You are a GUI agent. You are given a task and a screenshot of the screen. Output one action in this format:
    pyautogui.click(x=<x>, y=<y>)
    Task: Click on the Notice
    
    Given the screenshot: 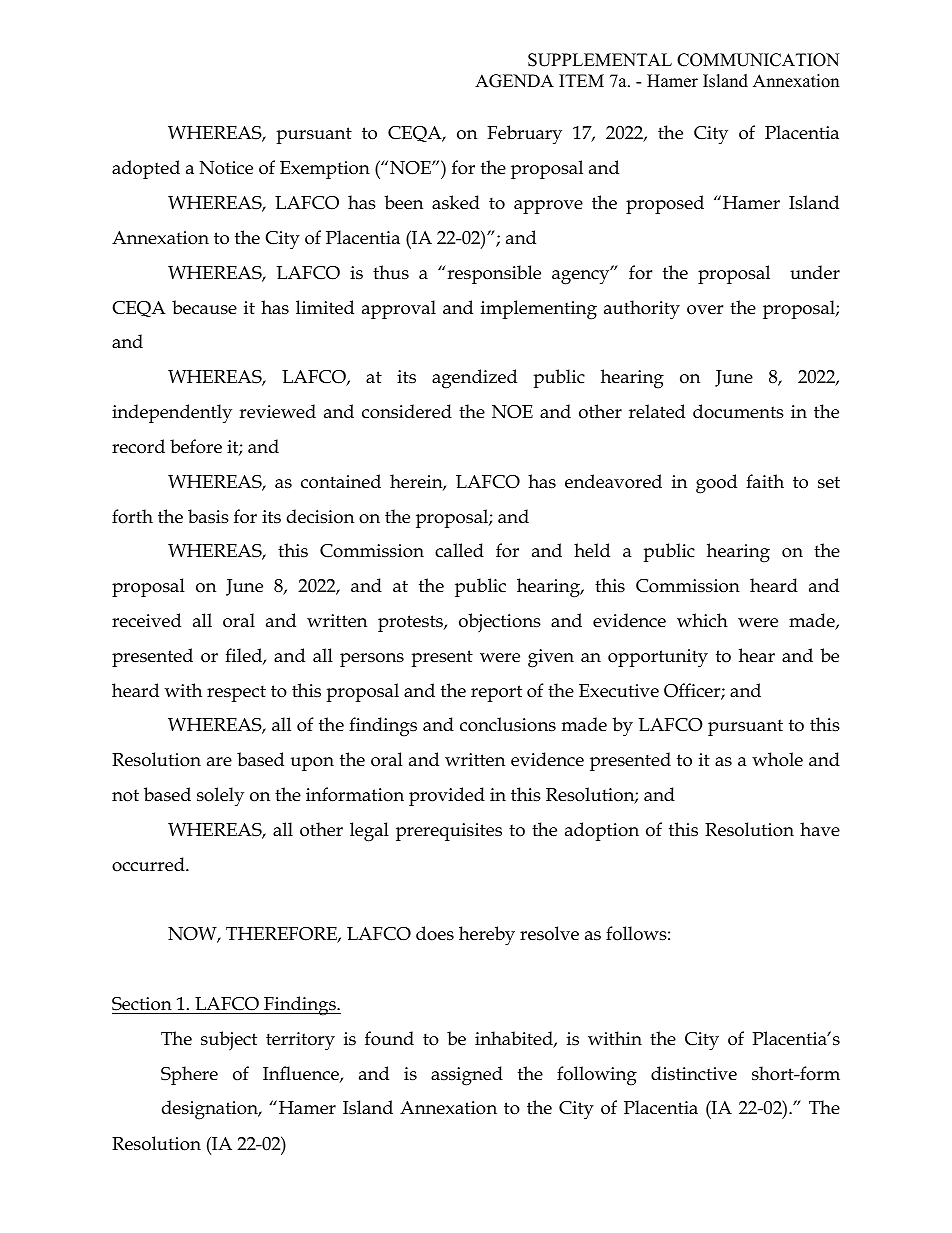 What is the action you would take?
    pyautogui.click(x=226, y=168)
